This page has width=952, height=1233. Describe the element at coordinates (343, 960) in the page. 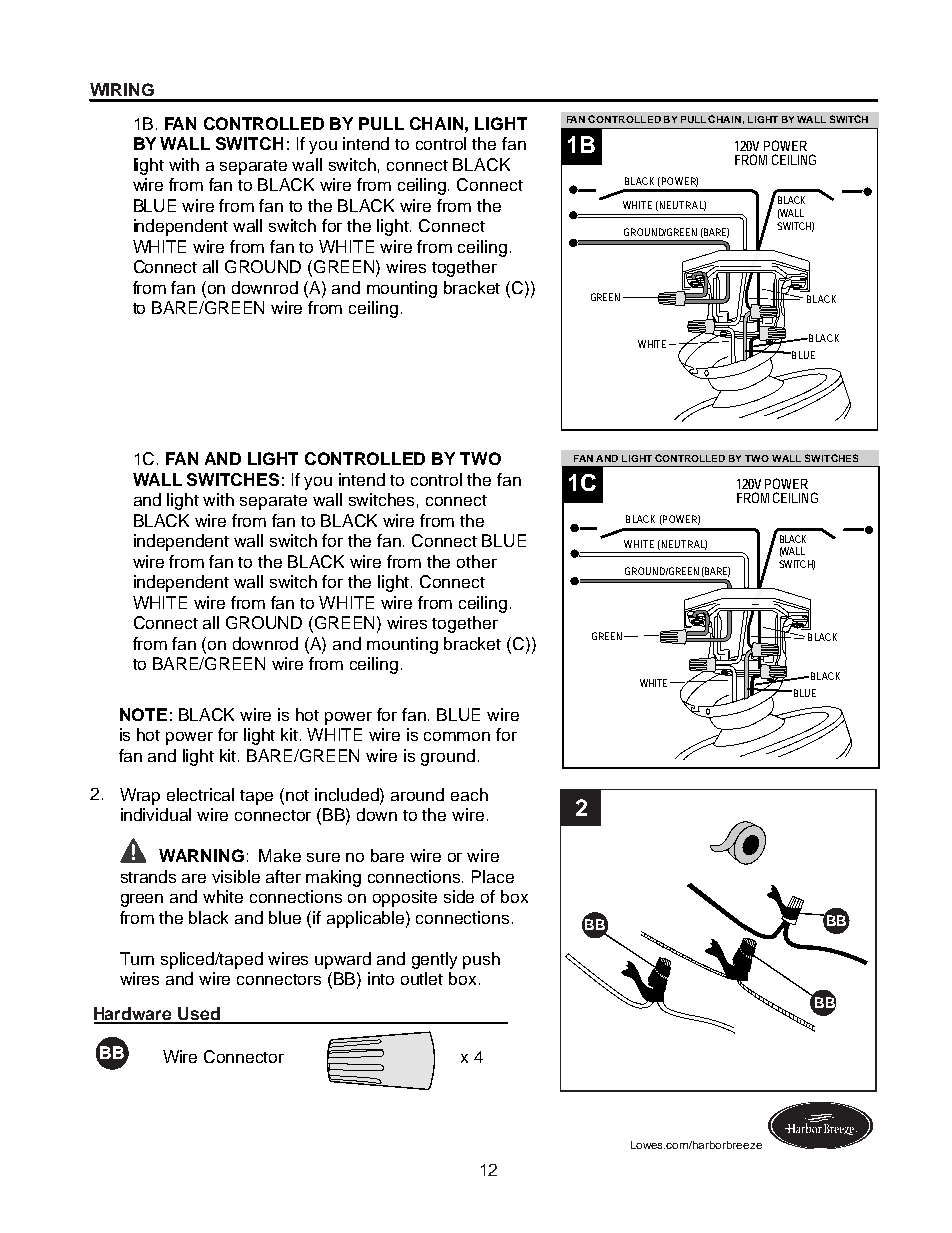

I see `upward` at that location.
